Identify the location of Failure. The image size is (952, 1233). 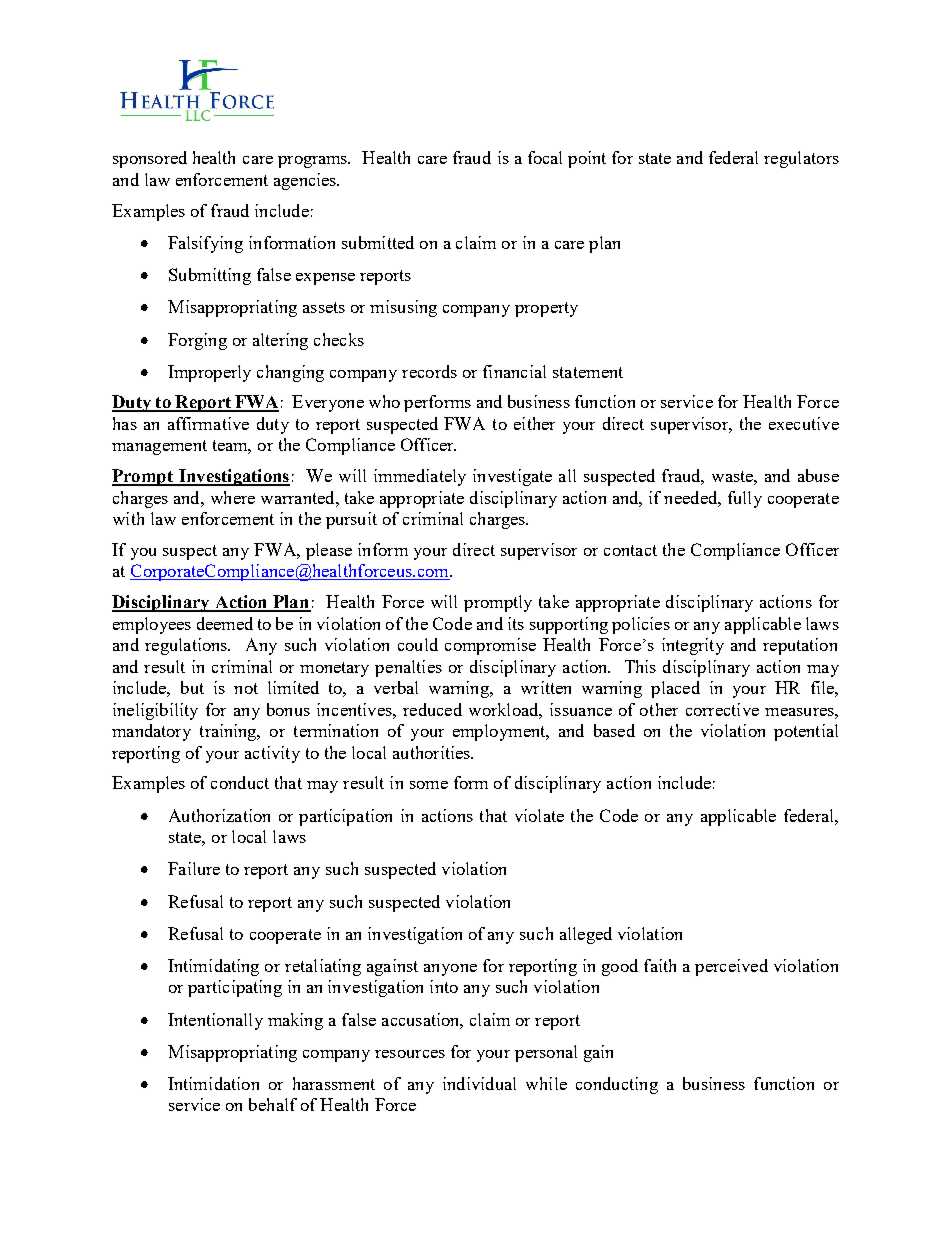
(194, 868).
